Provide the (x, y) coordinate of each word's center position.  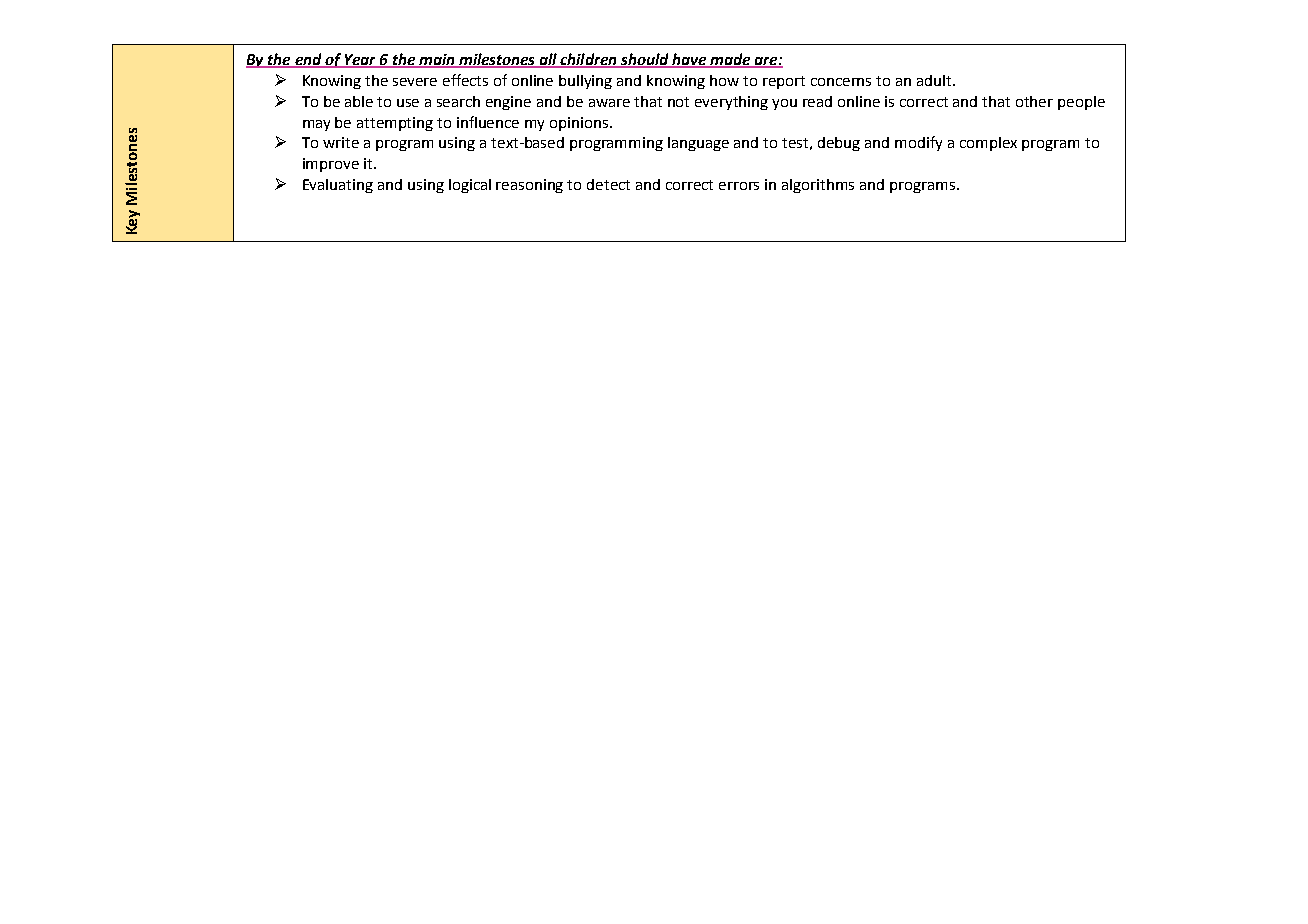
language (698, 144)
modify (918, 143)
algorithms (818, 186)
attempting (395, 124)
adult (935, 80)
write (341, 142)
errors (739, 186)
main (437, 61)
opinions (580, 124)
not (678, 102)
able (359, 101)
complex (988, 144)
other (1034, 101)
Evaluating (338, 186)
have (689, 60)
